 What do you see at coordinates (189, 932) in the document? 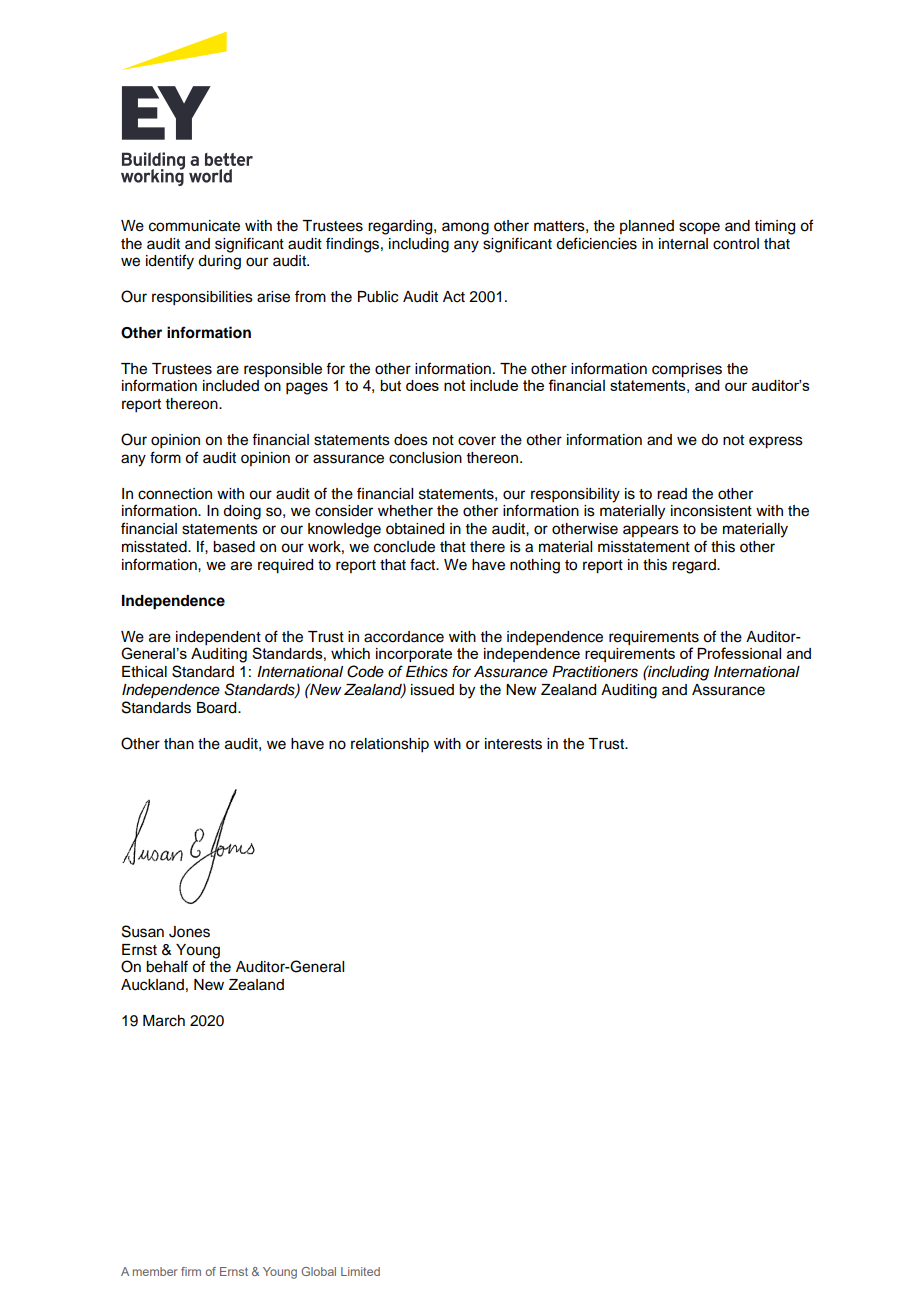
I see `Jones` at bounding box center [189, 932].
